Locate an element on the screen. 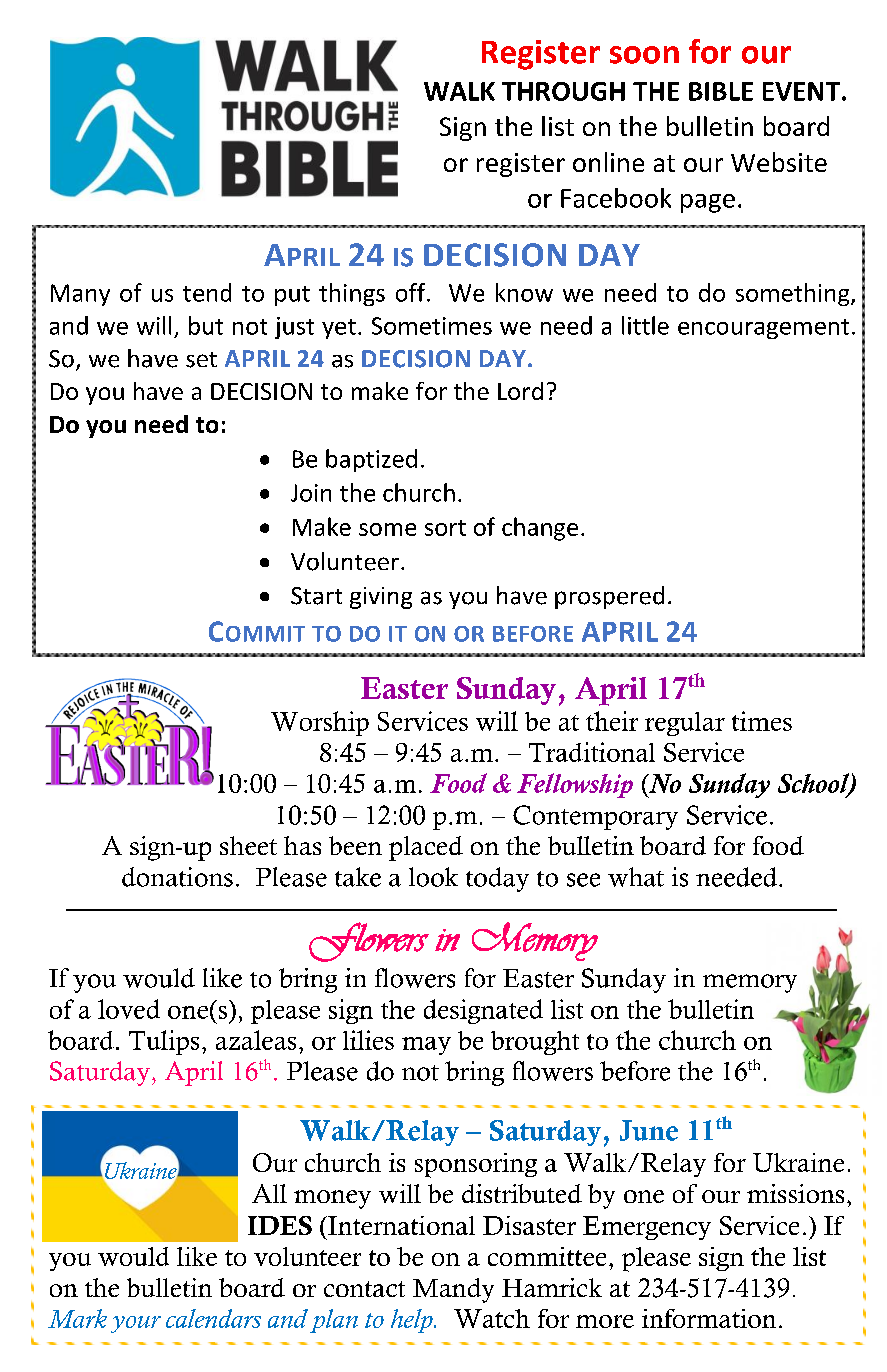 The width and height of the screenshot is (887, 1372). Mandy is located at coordinates (453, 1290).
